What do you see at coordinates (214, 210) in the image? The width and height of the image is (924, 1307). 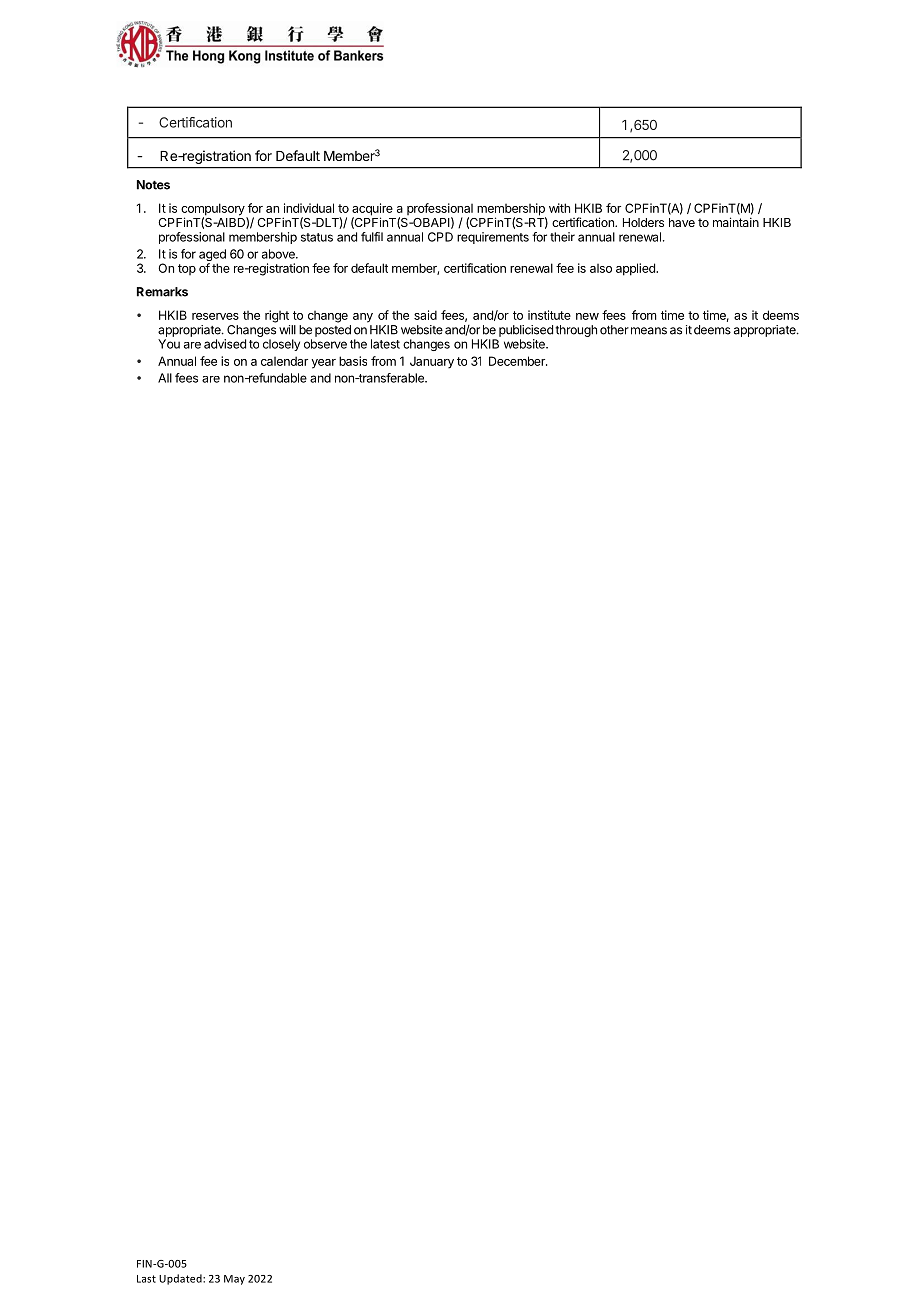 I see `compulsory` at bounding box center [214, 210].
